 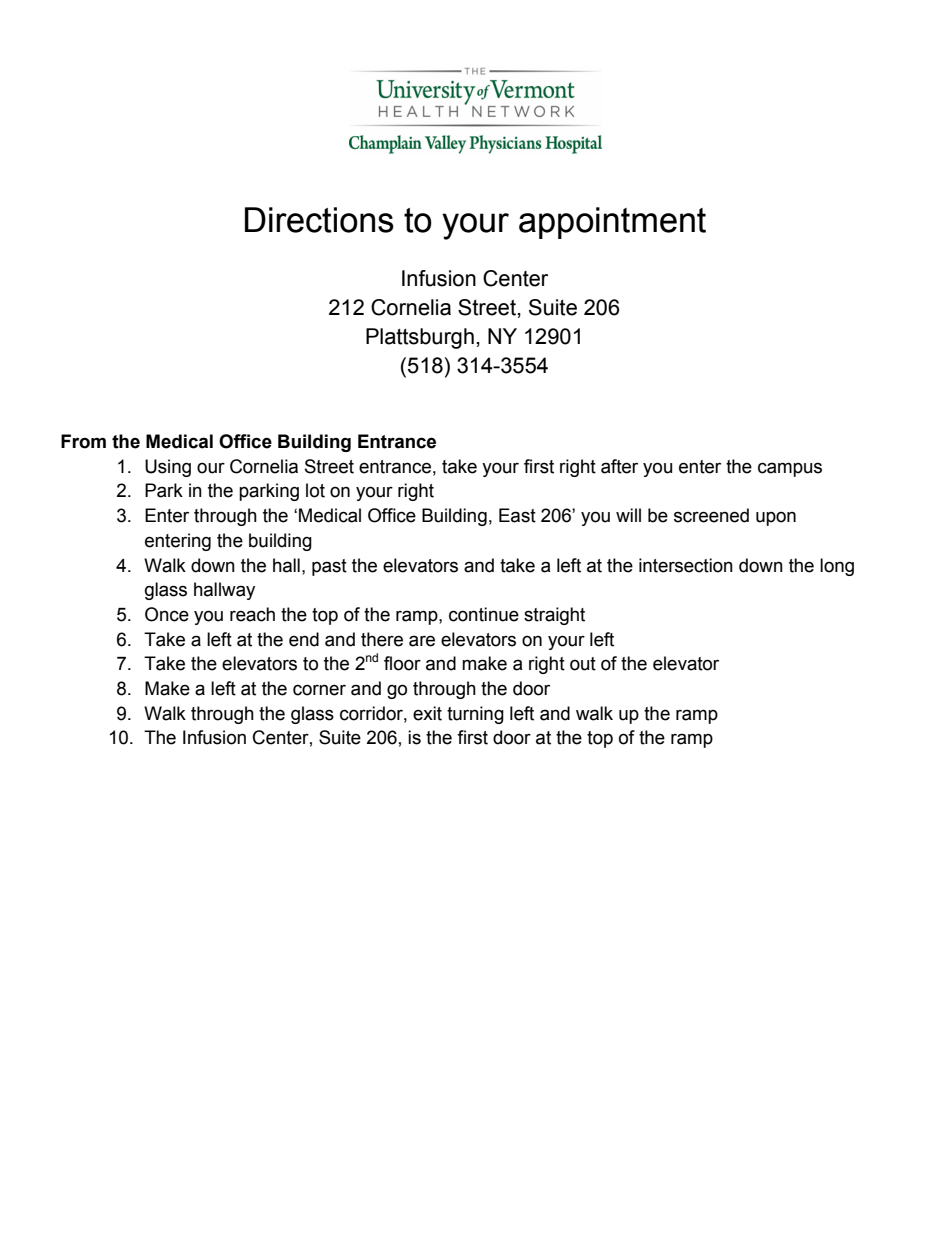 What do you see at coordinates (168, 468) in the document?
I see `Using` at bounding box center [168, 468].
